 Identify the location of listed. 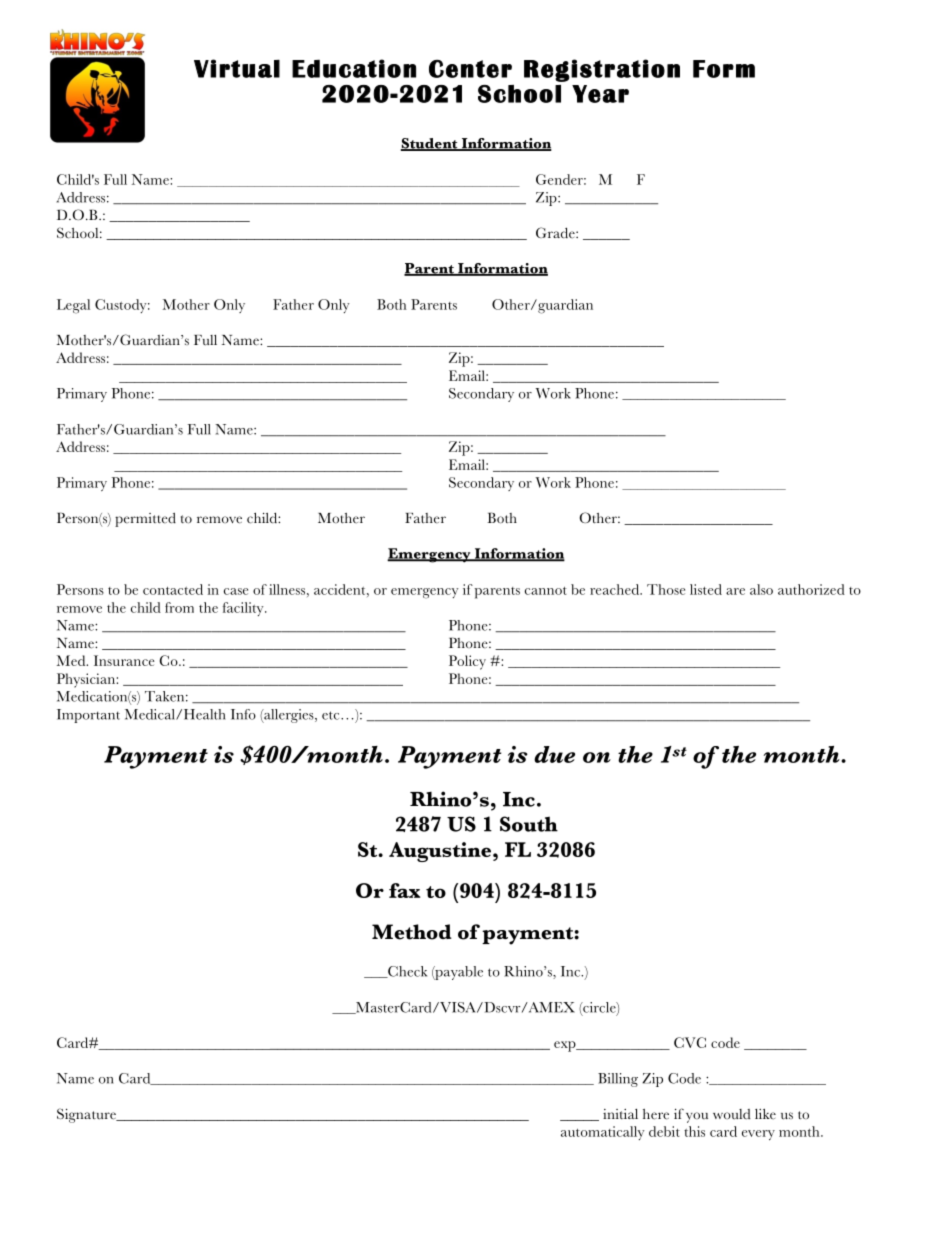
(706, 589).
